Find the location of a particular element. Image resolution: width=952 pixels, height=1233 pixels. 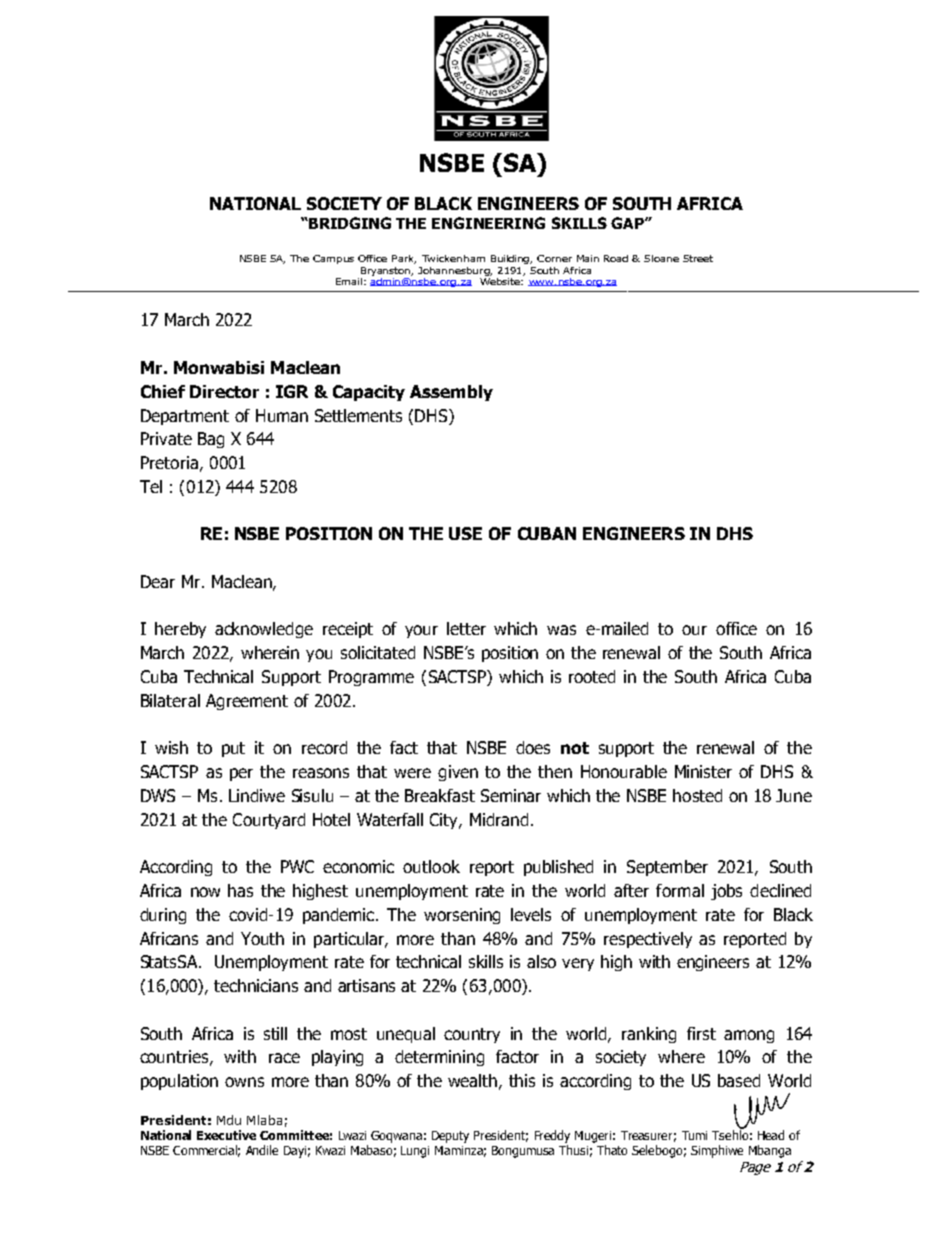

letter is located at coordinates (466, 628).
